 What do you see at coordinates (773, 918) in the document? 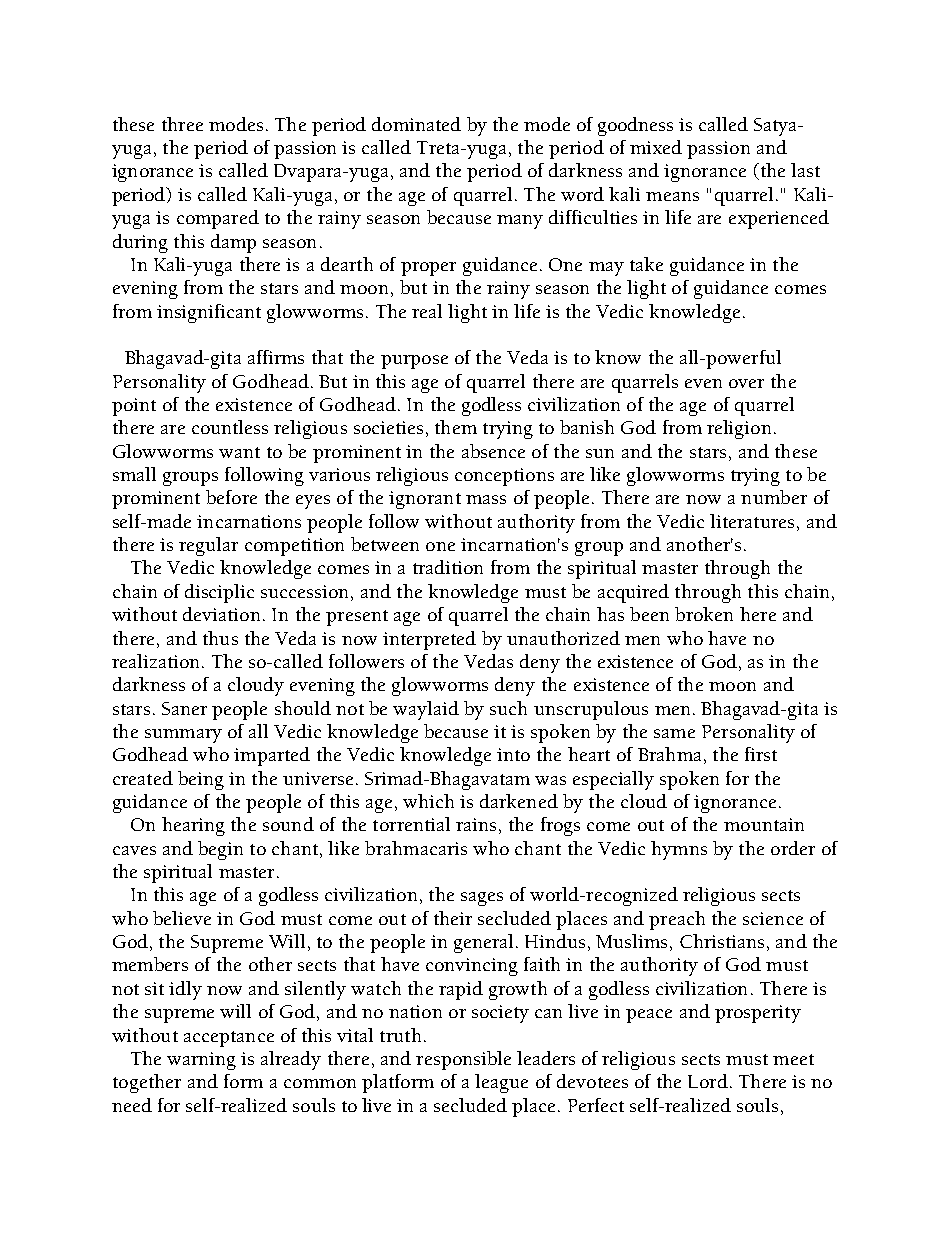
I see `science` at bounding box center [773, 918].
